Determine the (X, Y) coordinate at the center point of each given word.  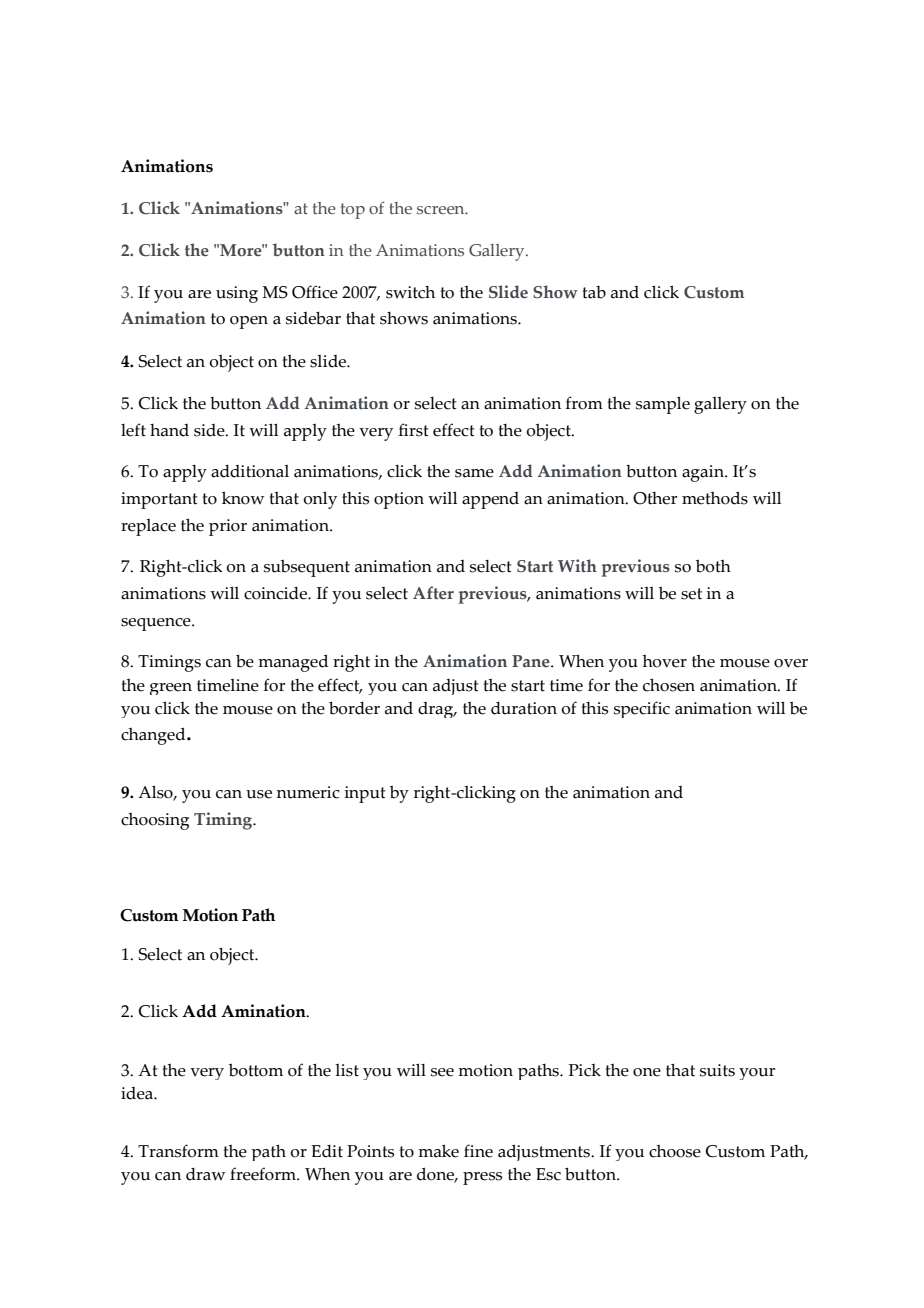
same (474, 473)
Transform (178, 1151)
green (171, 689)
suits (717, 1070)
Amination (264, 1011)
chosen (669, 685)
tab (594, 292)
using (237, 294)
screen (442, 210)
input (365, 794)
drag (437, 710)
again (704, 473)
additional (250, 471)
